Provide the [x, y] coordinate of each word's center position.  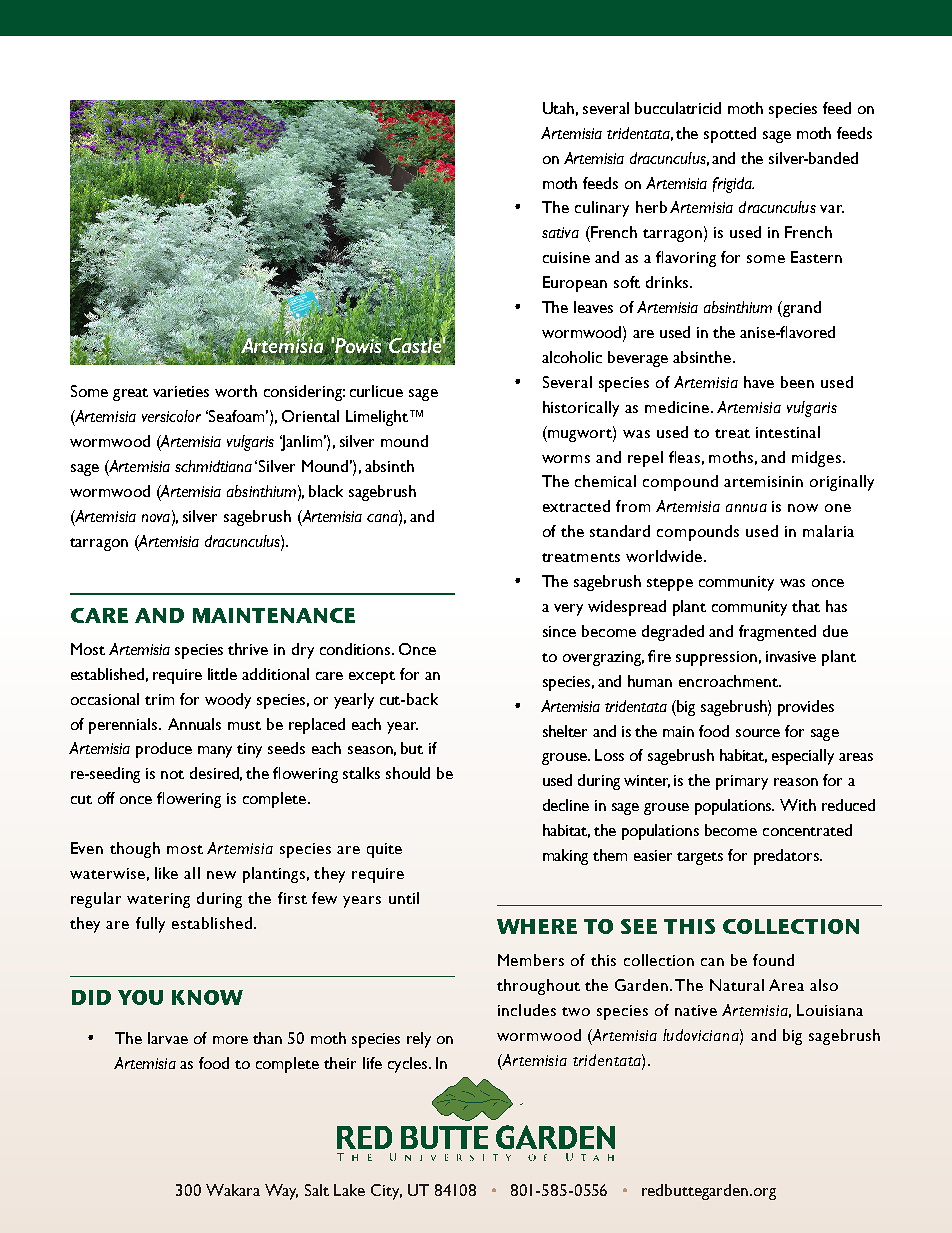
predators [787, 857]
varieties [181, 391]
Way [281, 1192]
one [838, 508]
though [135, 850]
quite [384, 850]
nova [157, 516]
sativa [560, 232]
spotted [730, 135]
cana [383, 516]
